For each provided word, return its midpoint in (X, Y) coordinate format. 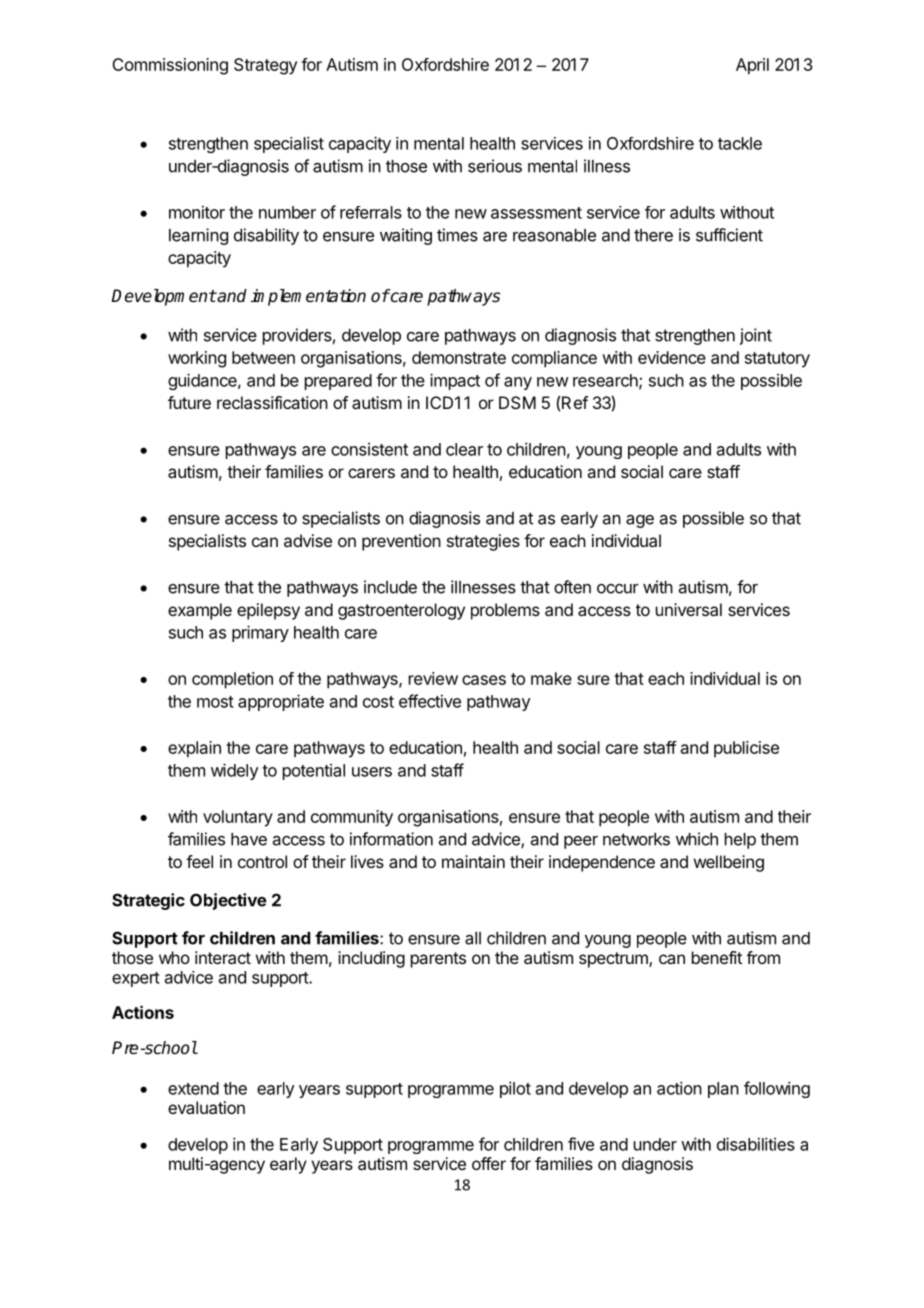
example (200, 611)
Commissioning (170, 66)
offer (489, 1163)
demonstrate (459, 357)
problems (505, 611)
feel (199, 861)
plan (723, 1090)
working (197, 359)
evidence (672, 357)
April (752, 66)
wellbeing (729, 863)
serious (495, 166)
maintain (473, 861)
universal (689, 609)
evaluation (206, 1107)
